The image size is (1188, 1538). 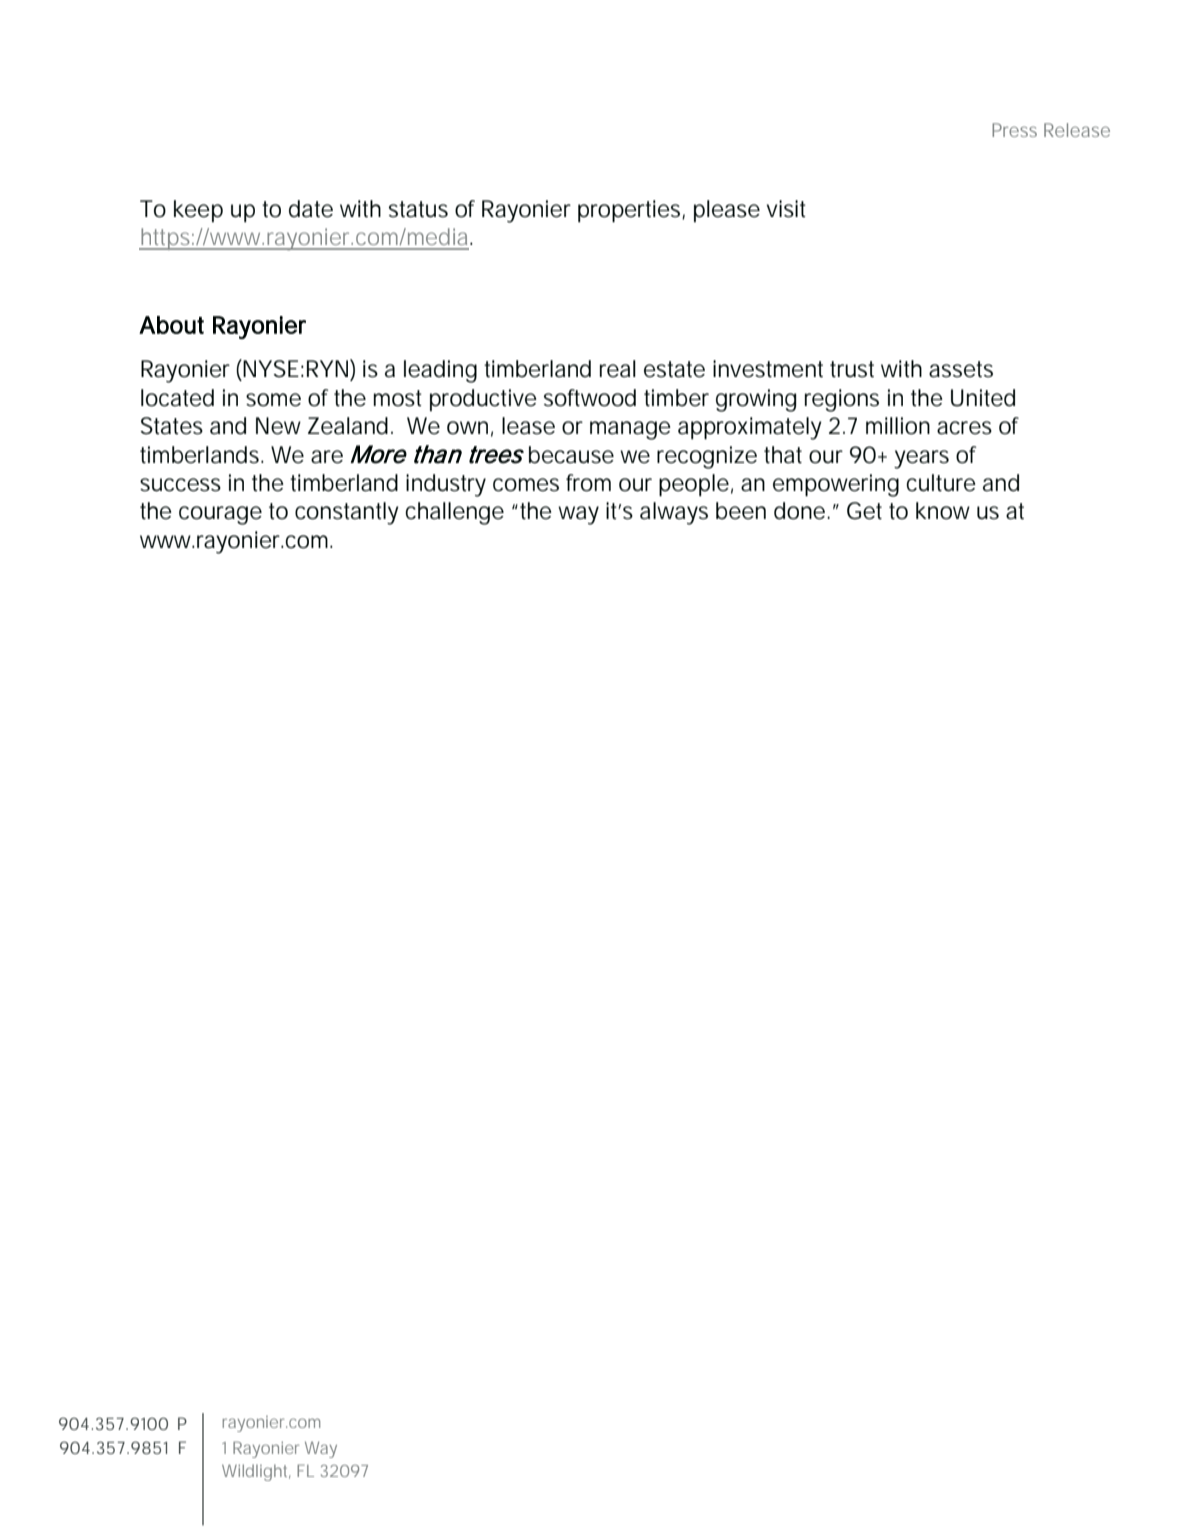 I want to click on always, so click(x=674, y=513).
